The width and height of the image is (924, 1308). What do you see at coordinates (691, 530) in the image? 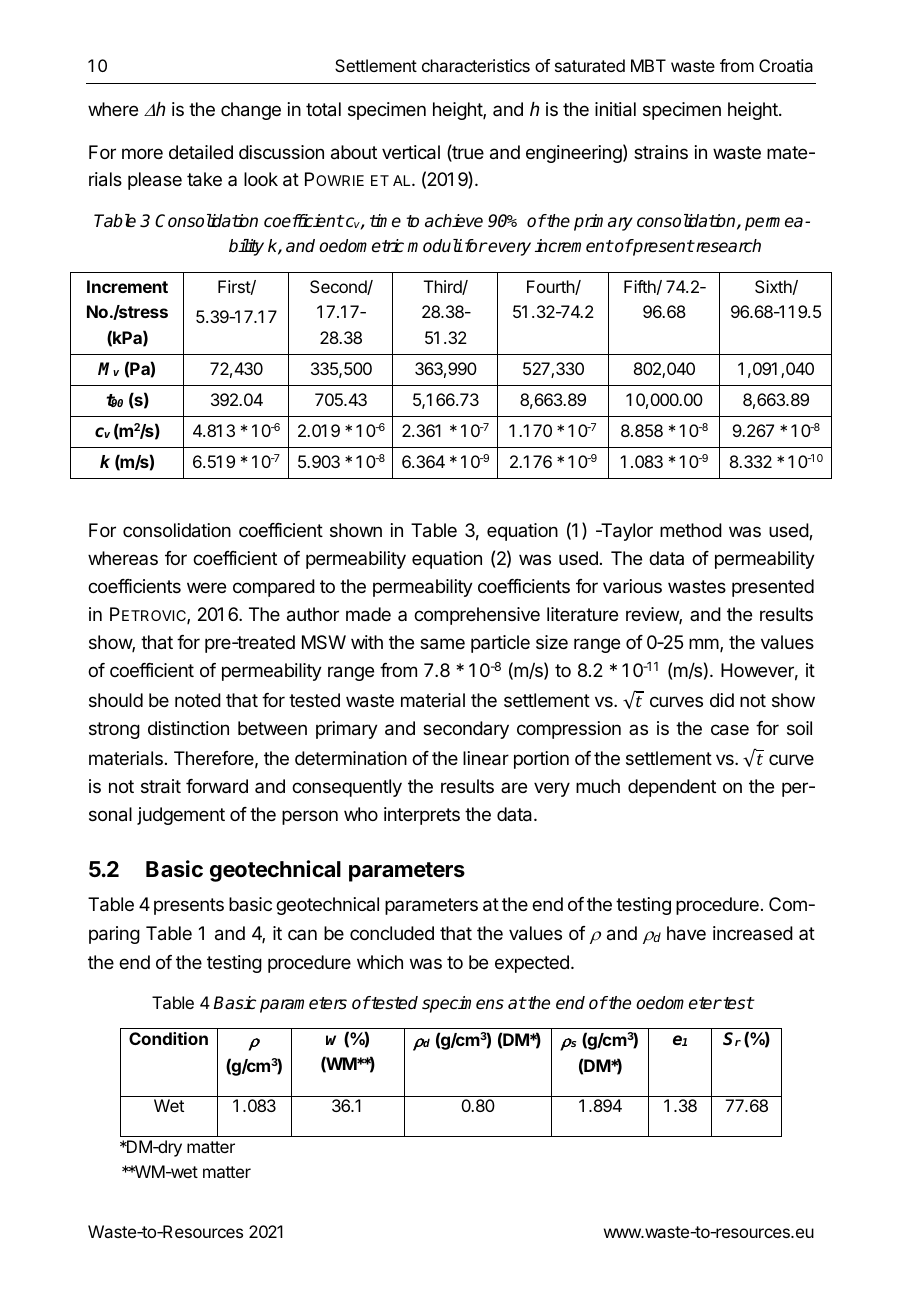
I see `method` at bounding box center [691, 530].
